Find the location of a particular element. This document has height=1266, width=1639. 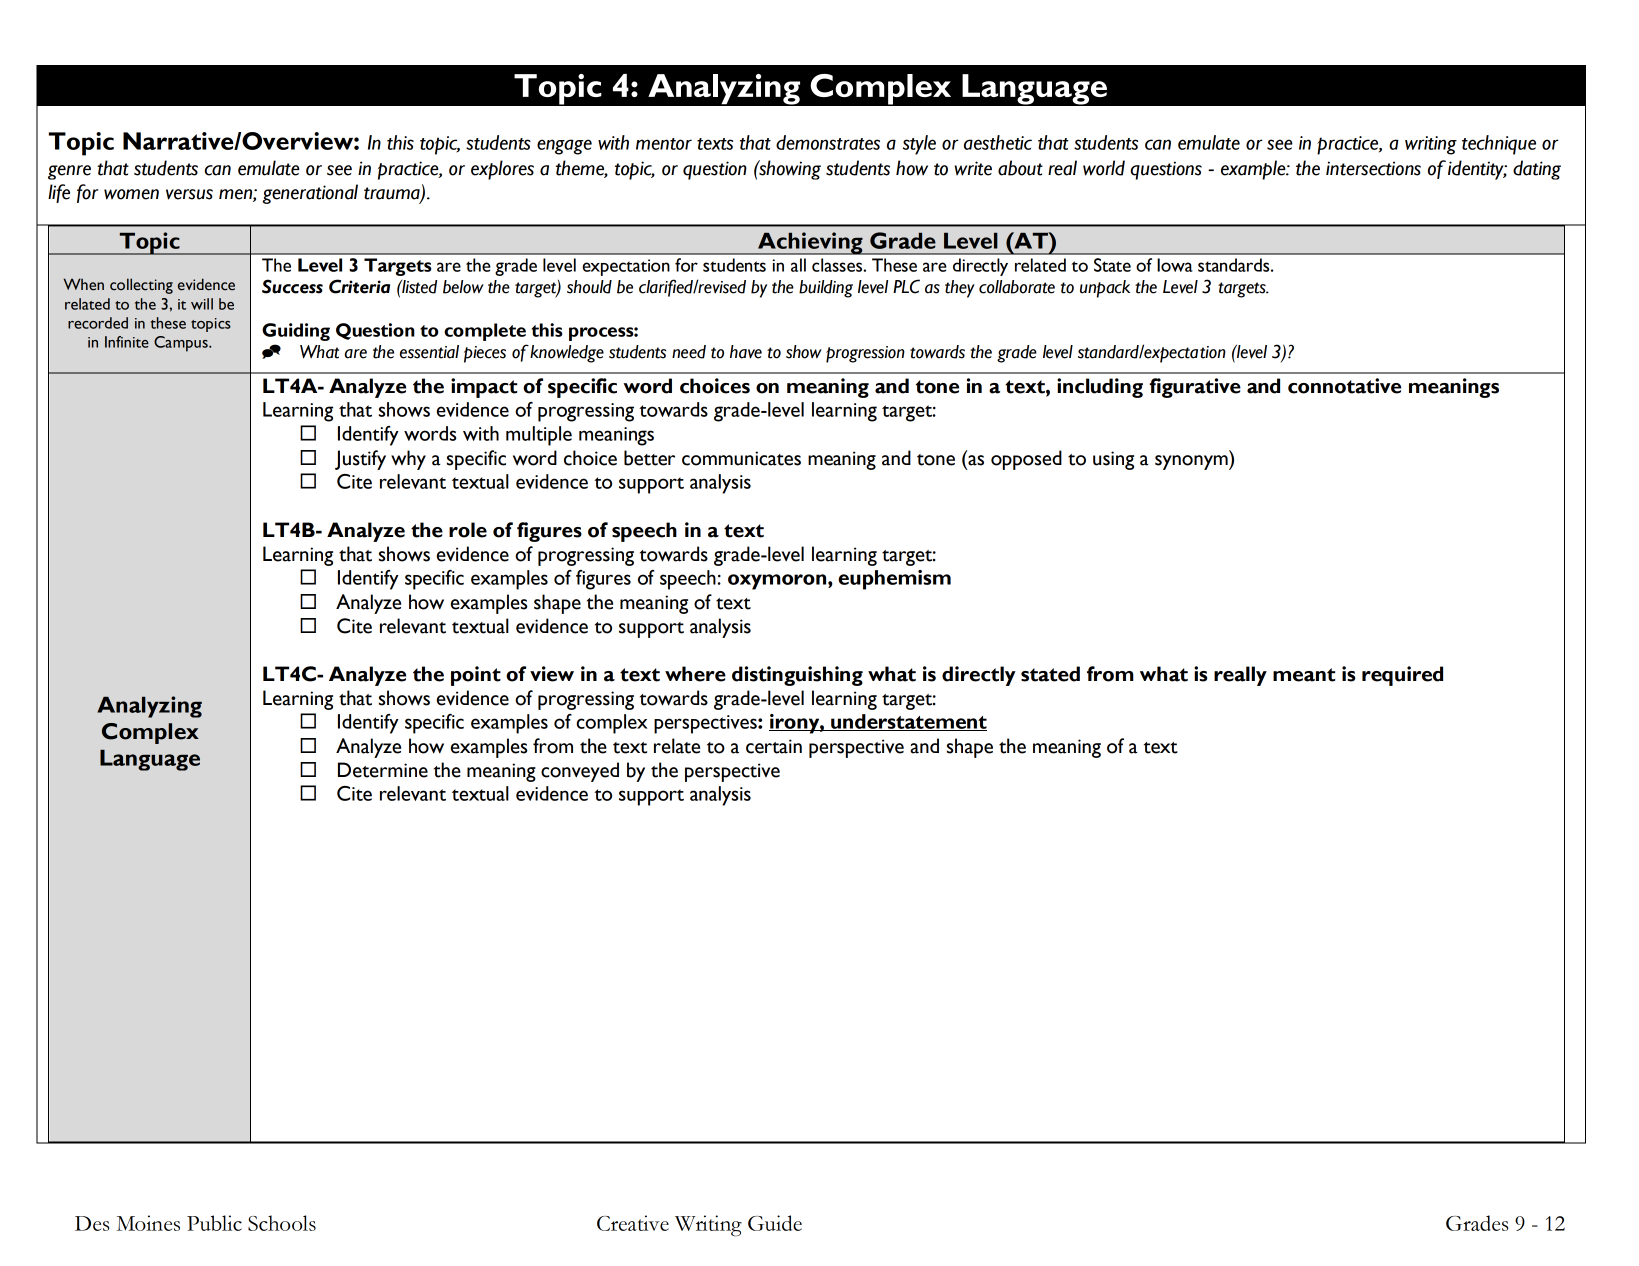

demonstrates is located at coordinates (828, 142).
